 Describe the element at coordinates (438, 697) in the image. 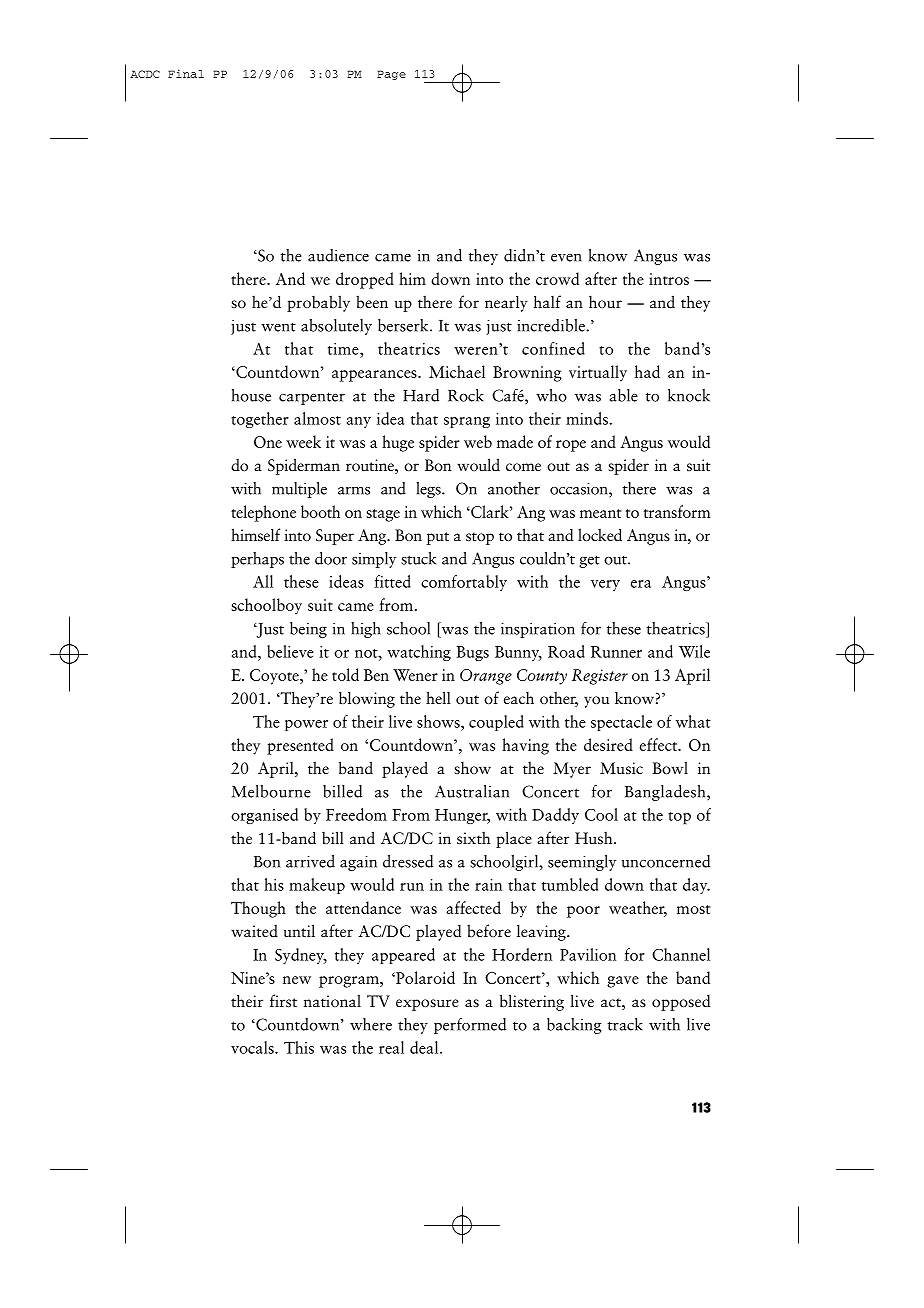

I see `hell` at that location.
